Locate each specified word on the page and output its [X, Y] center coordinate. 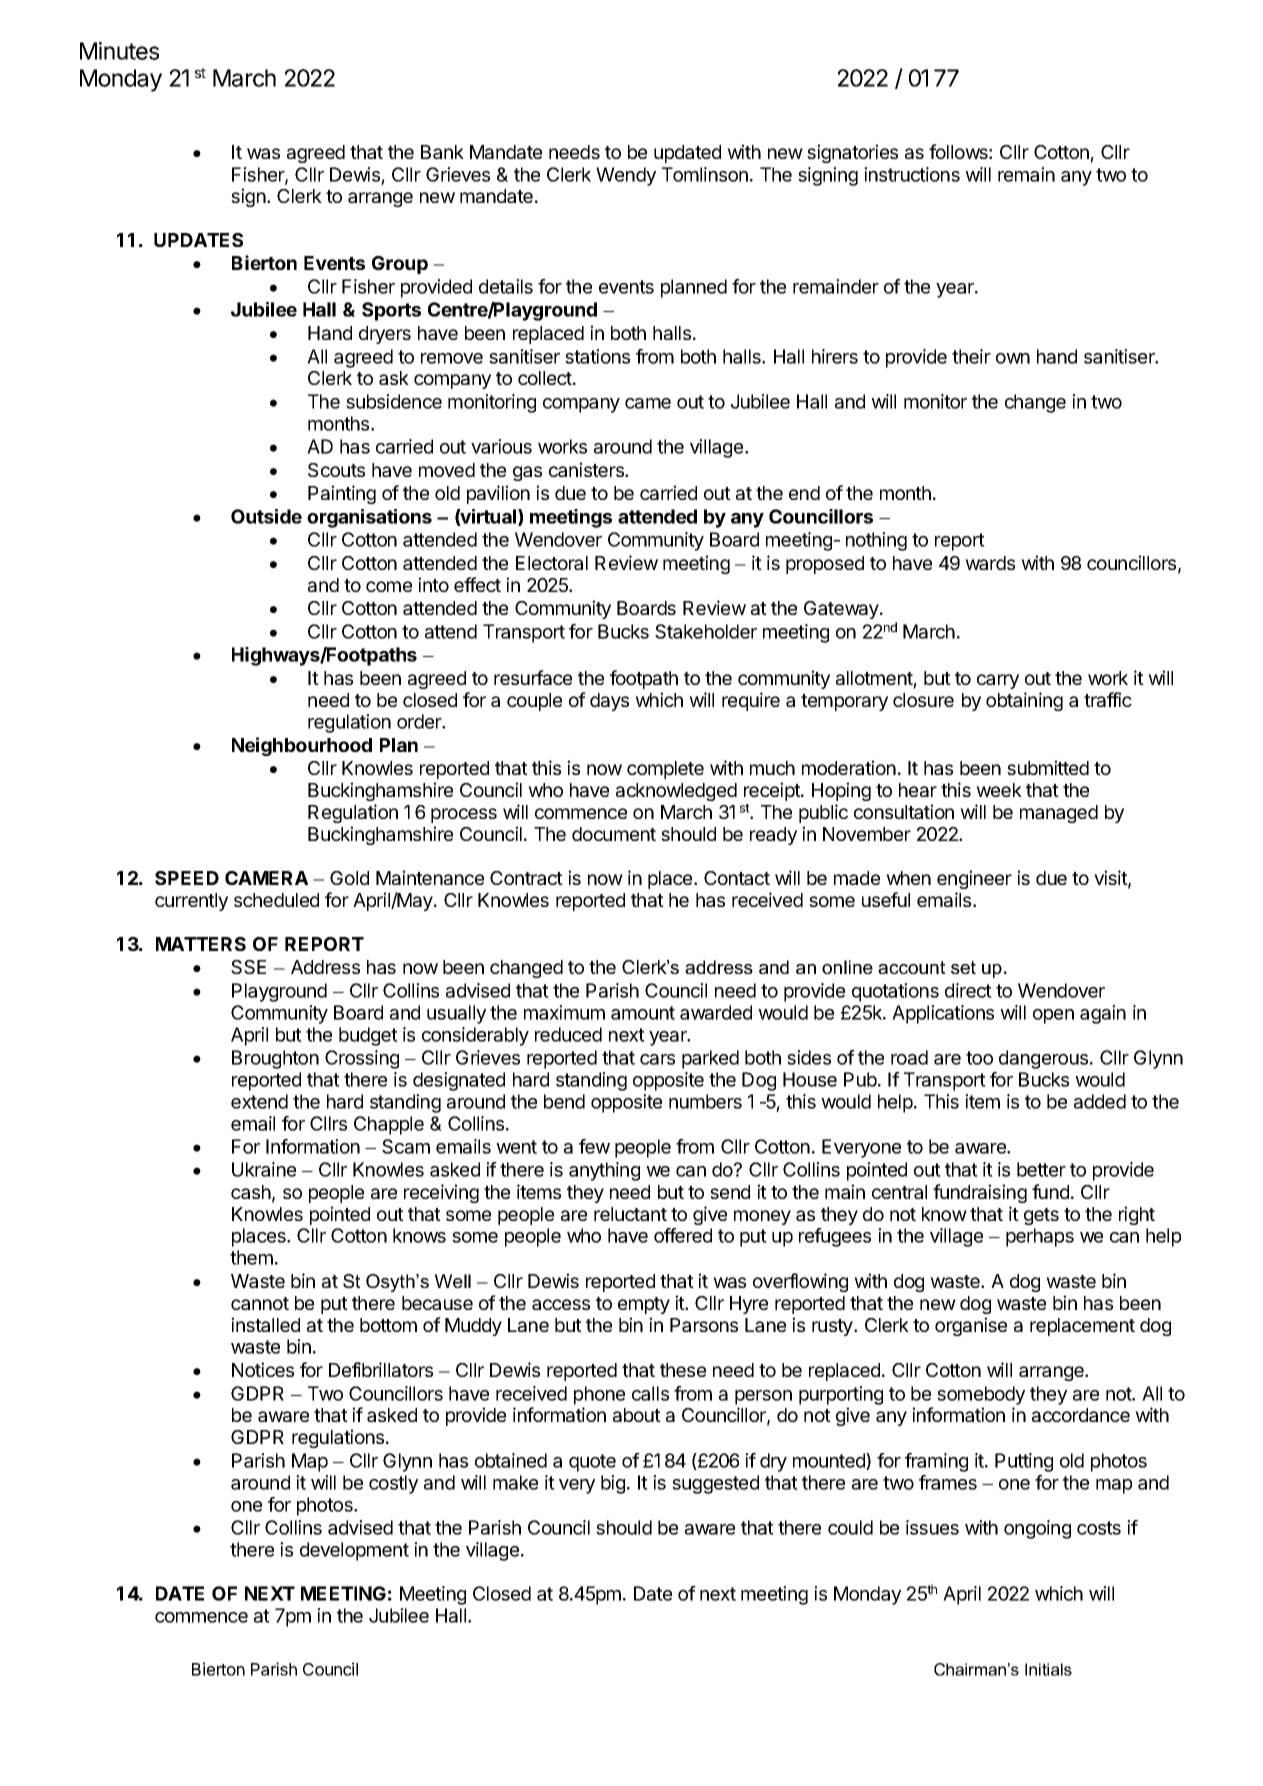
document [614, 834]
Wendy [626, 176]
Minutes [119, 51]
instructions [912, 174]
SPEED [187, 878]
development [354, 1551]
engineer [974, 879]
